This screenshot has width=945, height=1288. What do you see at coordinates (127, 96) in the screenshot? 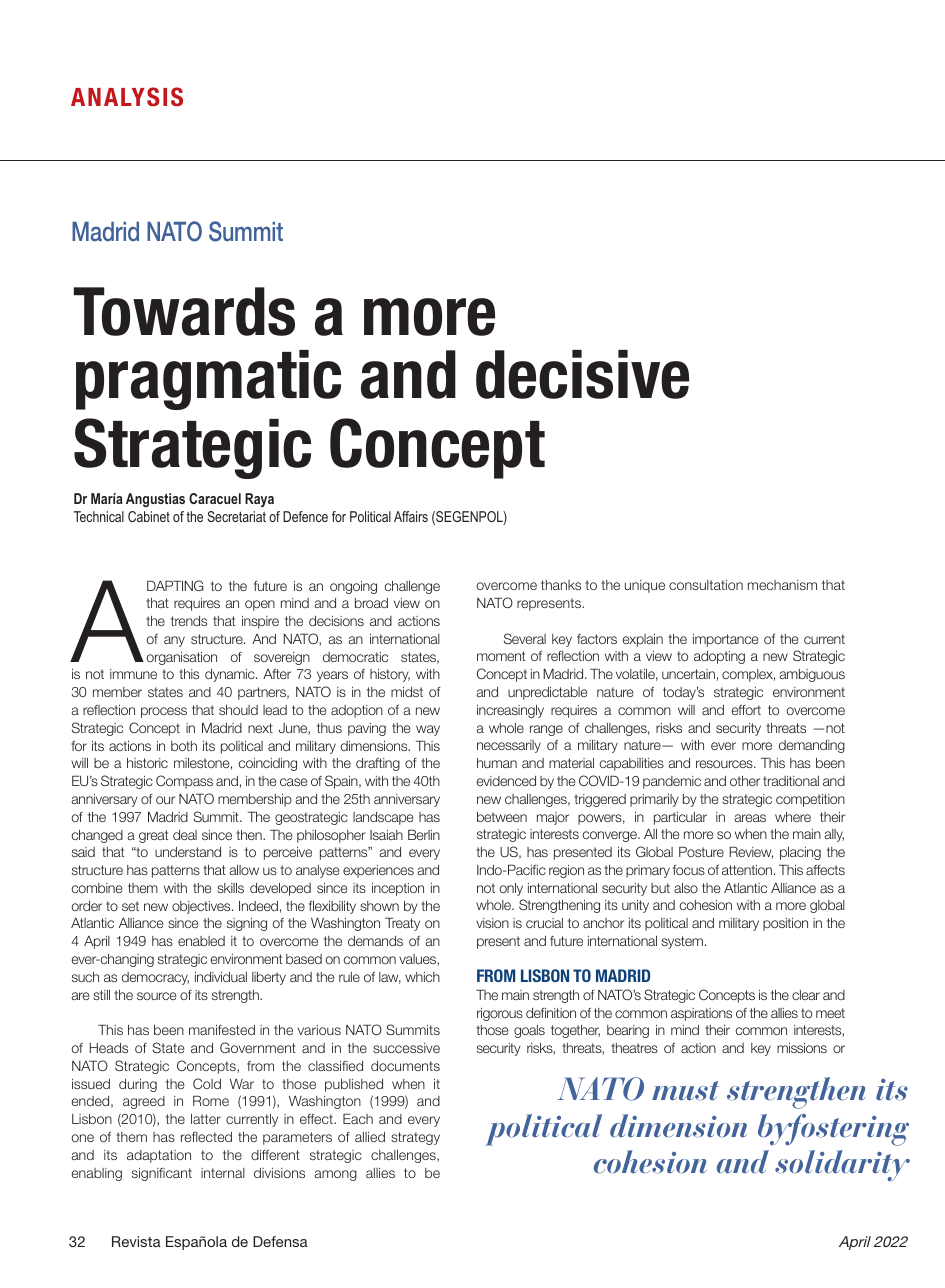
I see `ANALYSIS` at bounding box center [127, 96].
